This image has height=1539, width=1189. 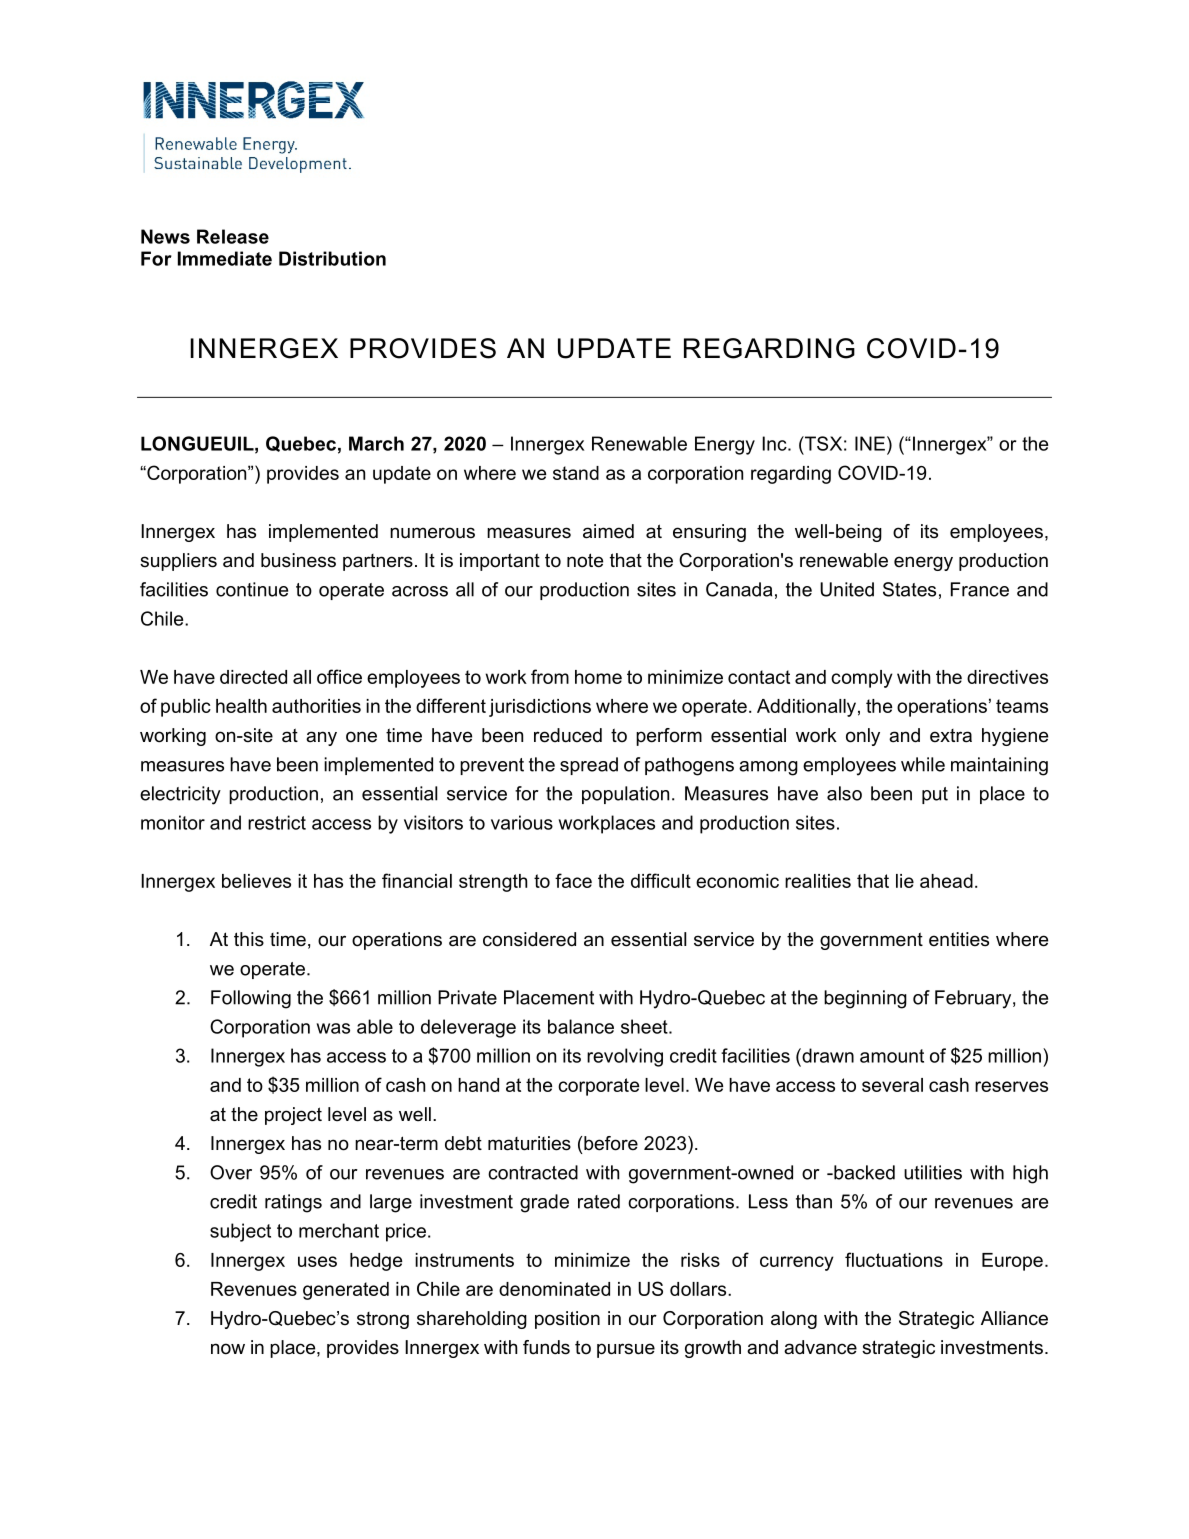 I want to click on position, so click(x=567, y=1320).
